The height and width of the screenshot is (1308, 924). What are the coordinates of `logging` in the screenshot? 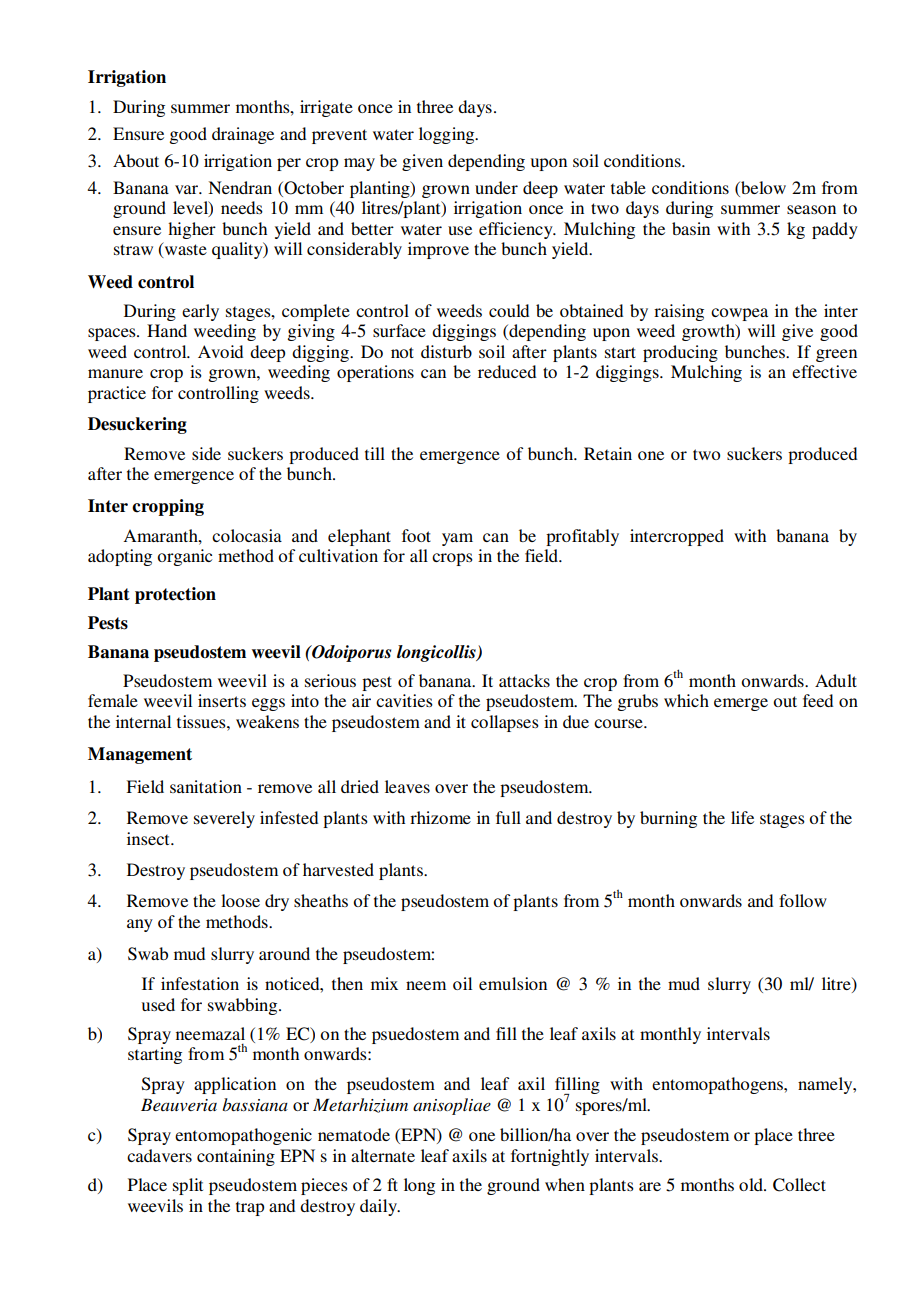 It's located at (448, 135).
